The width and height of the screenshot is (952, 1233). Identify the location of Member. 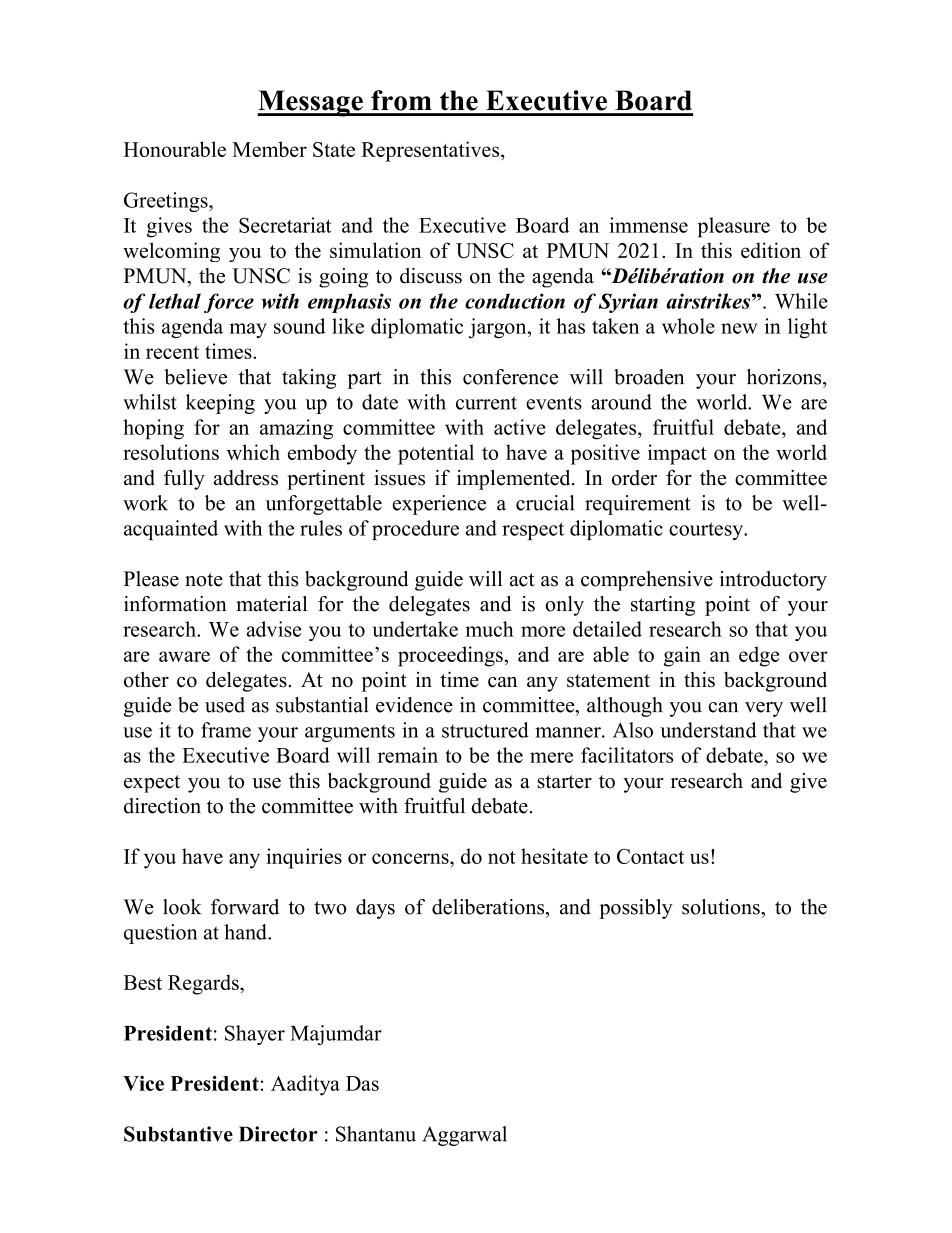
(269, 149).
